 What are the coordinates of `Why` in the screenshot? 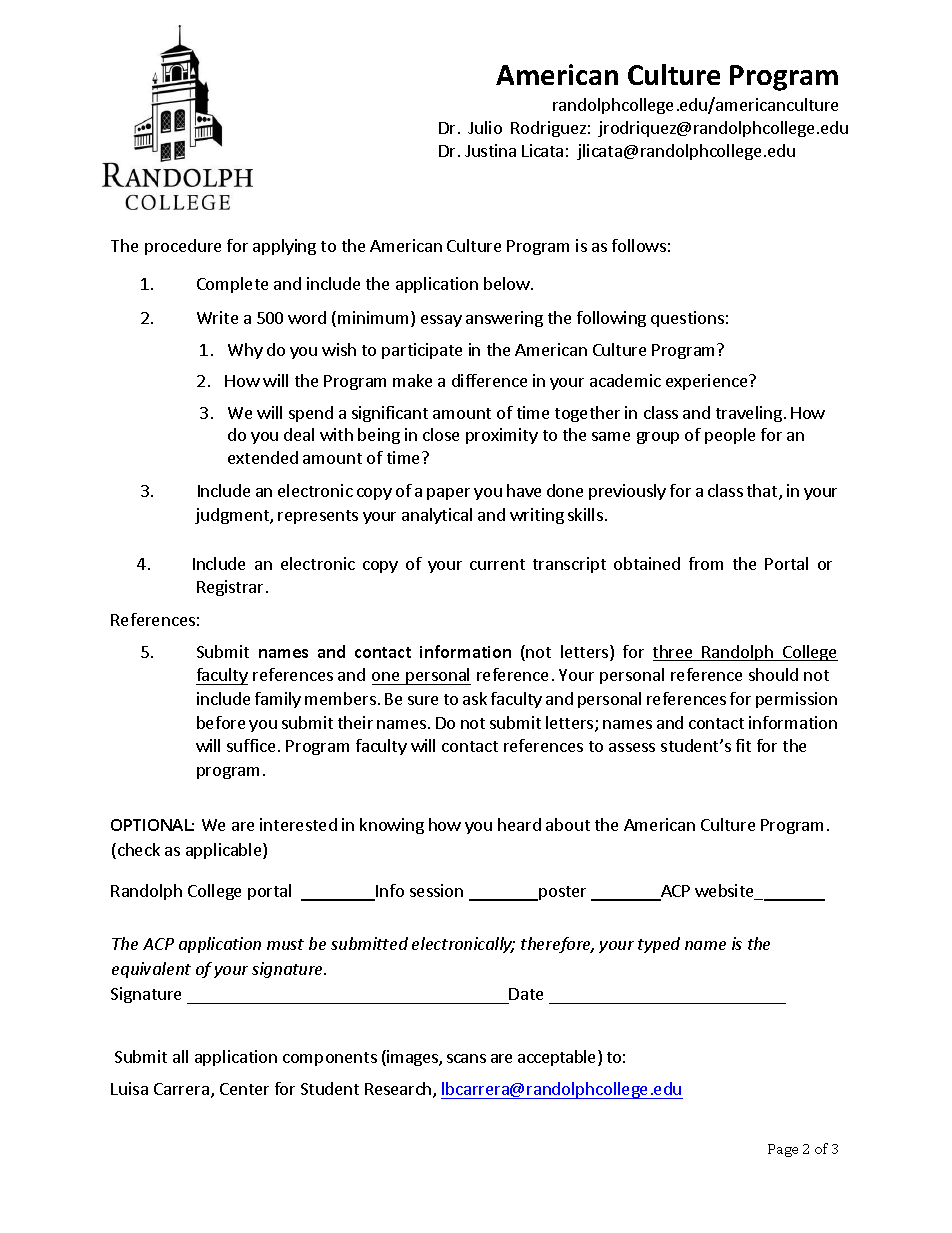 It's located at (245, 351).
